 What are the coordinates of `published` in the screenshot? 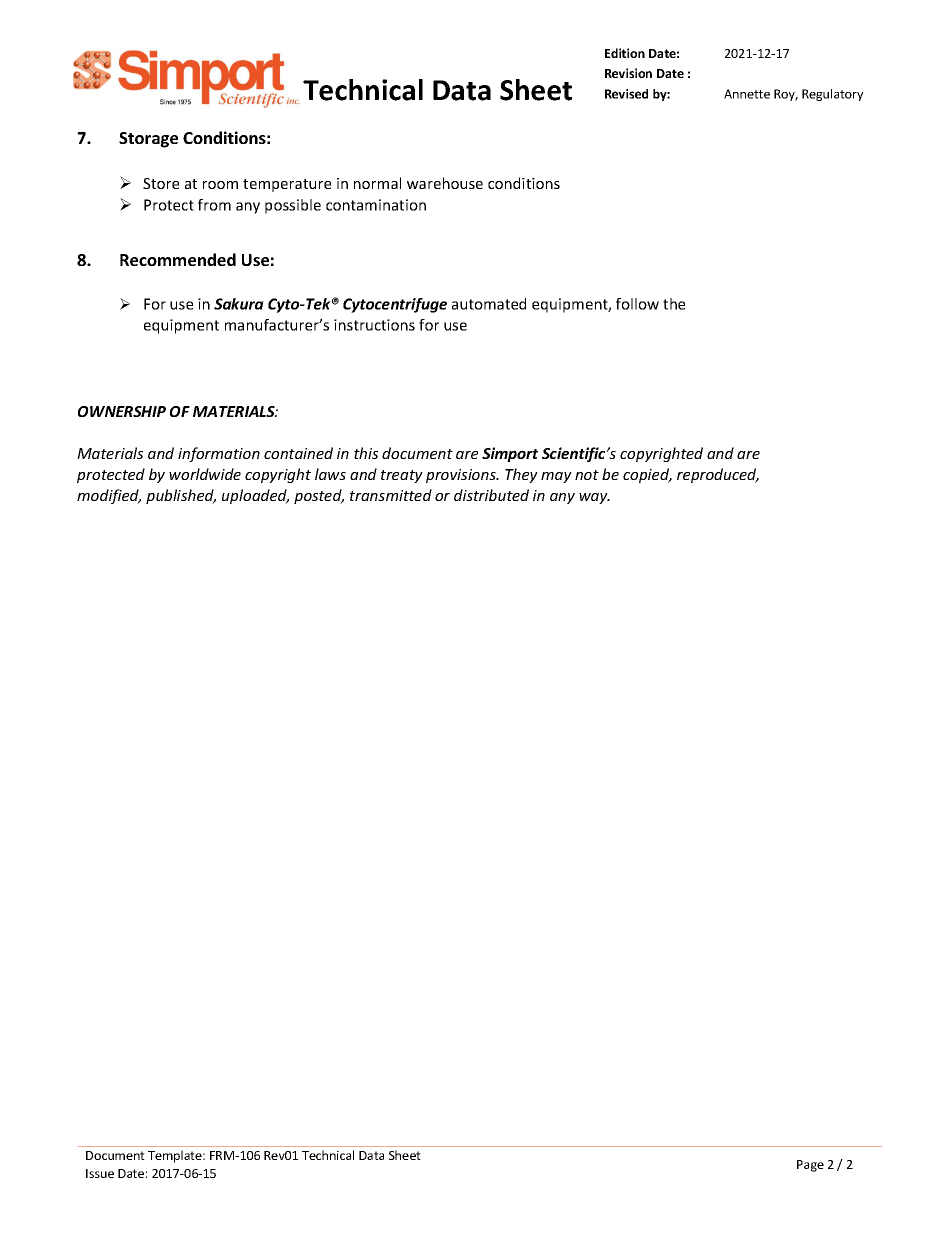 It's located at (181, 496).
